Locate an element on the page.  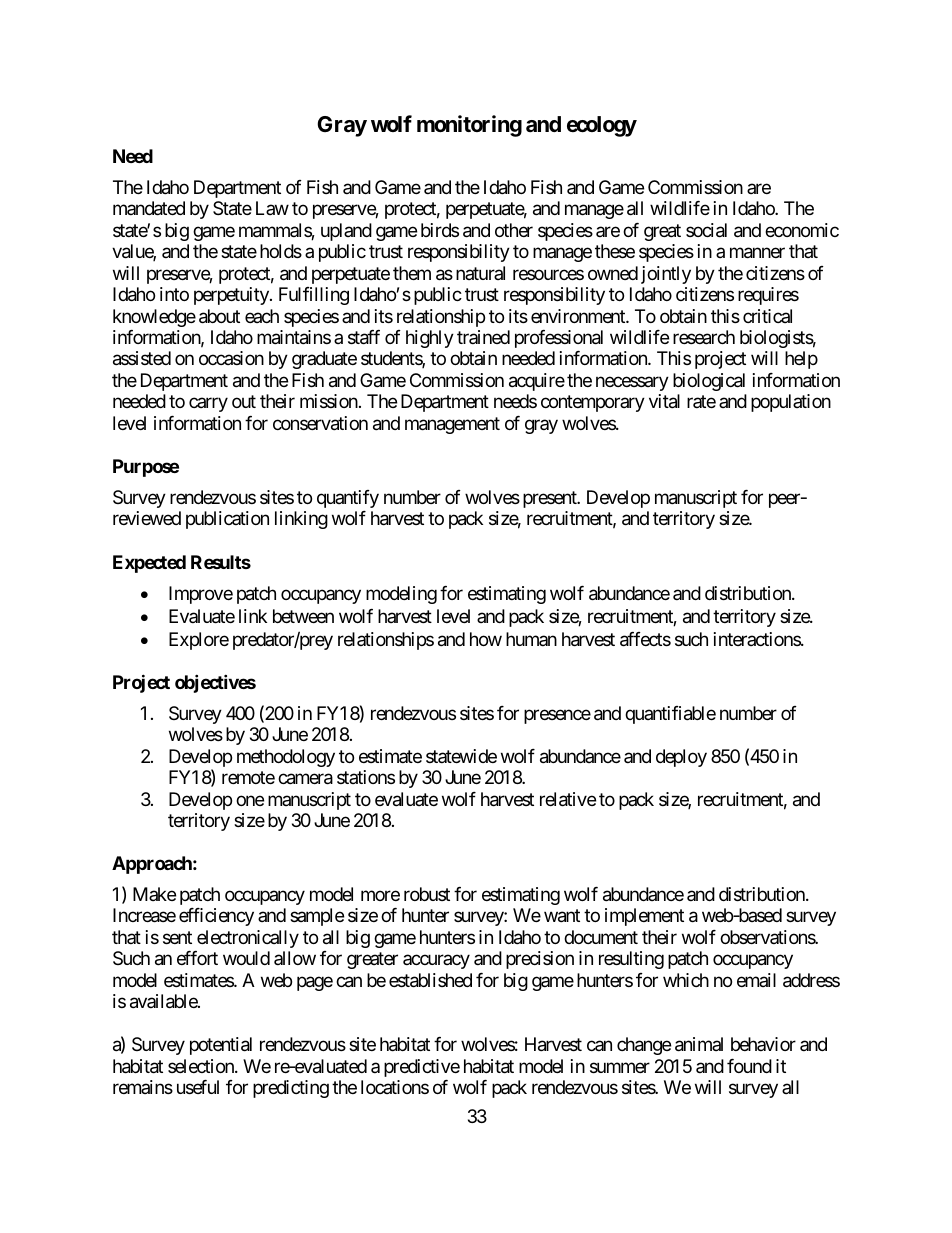
vital is located at coordinates (664, 401).
